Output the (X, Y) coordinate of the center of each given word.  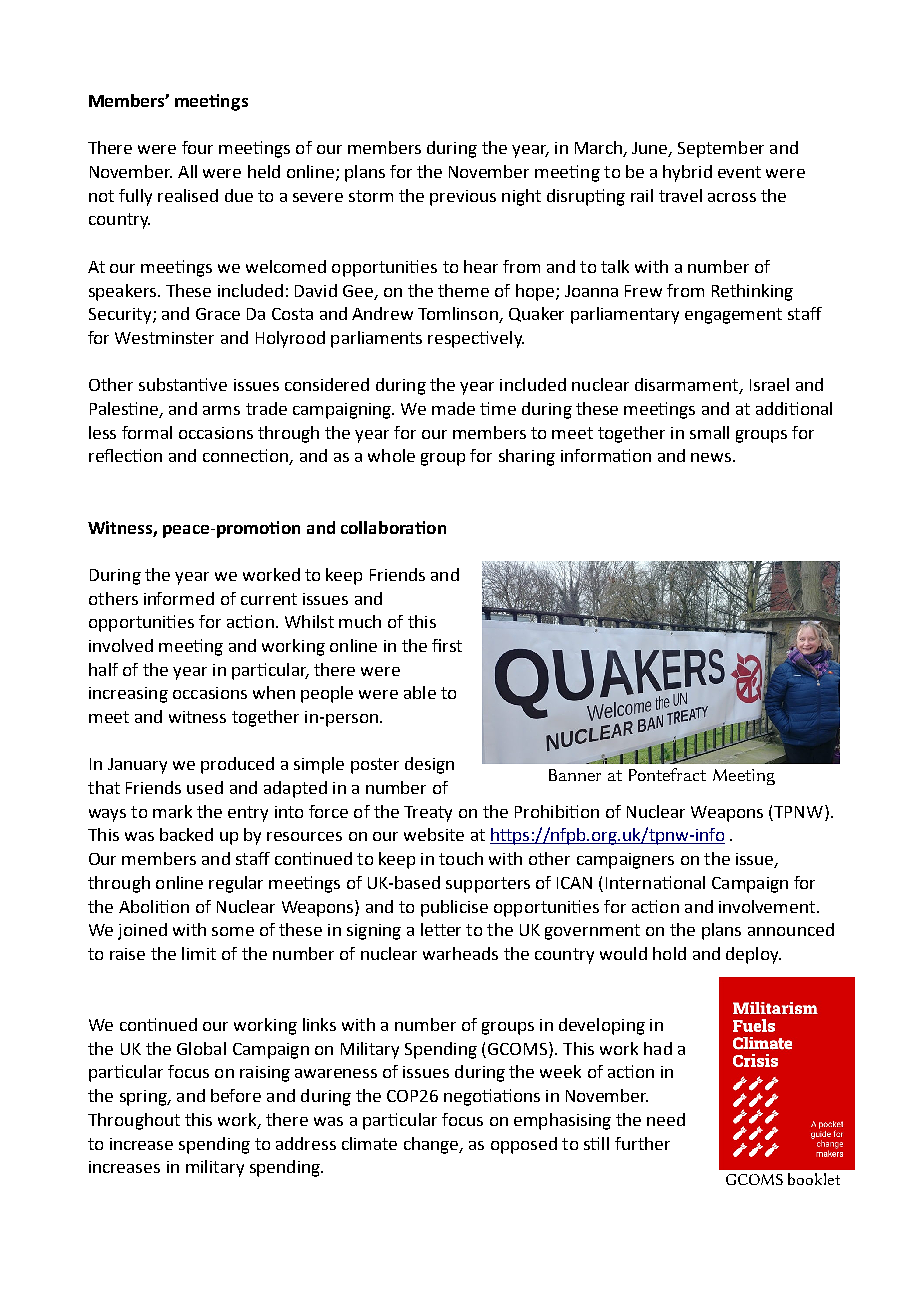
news (712, 457)
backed (186, 834)
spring (144, 1098)
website (434, 834)
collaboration (393, 527)
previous (463, 198)
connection (246, 457)
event (739, 172)
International (655, 882)
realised (188, 195)
